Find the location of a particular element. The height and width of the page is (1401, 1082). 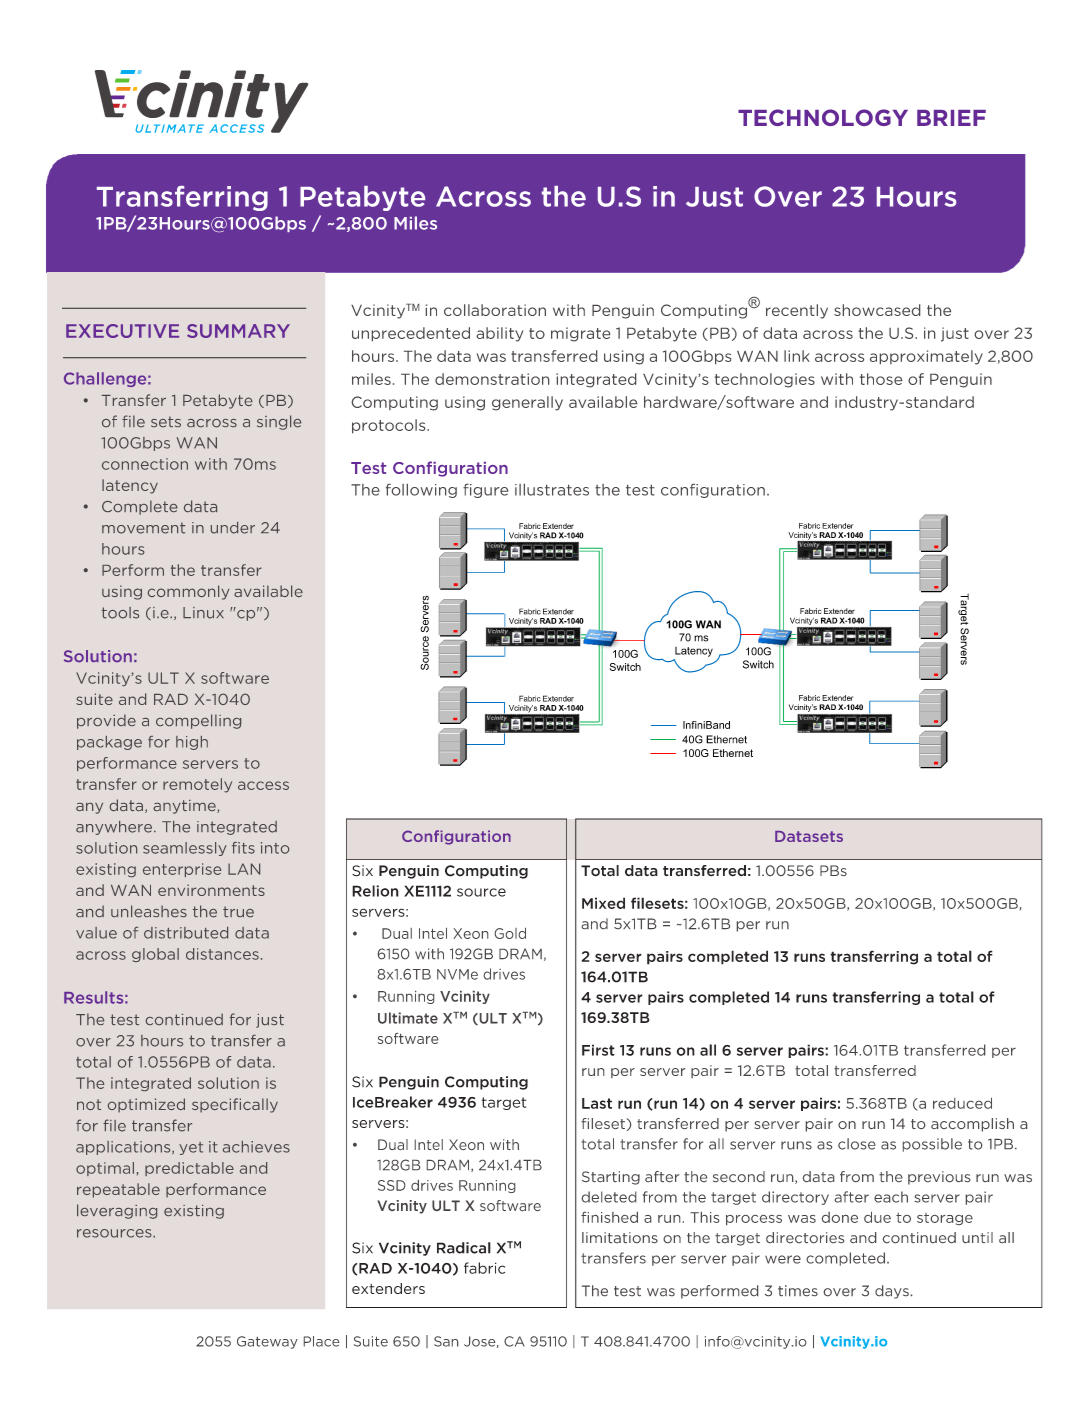

illustrates is located at coordinates (552, 490).
